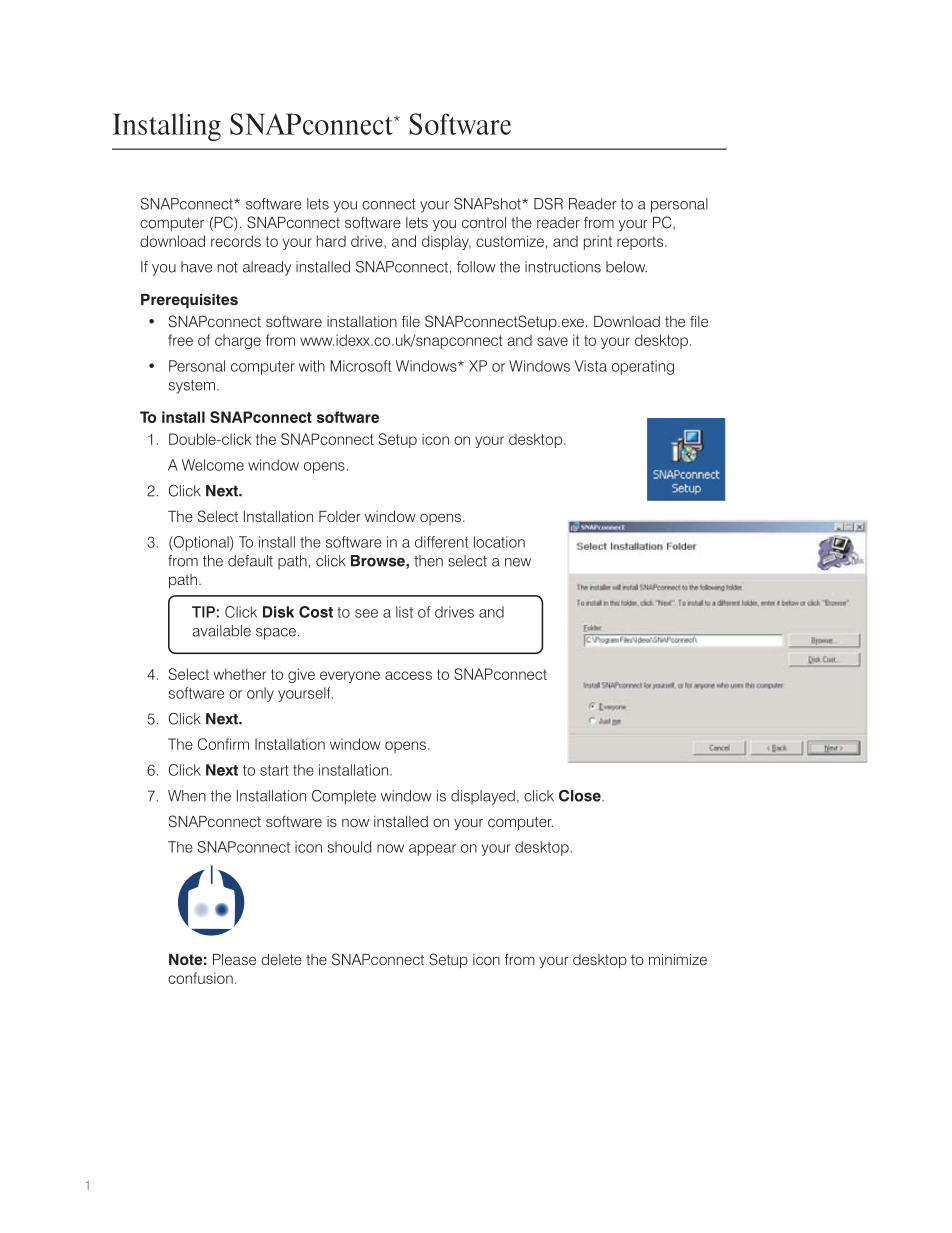  Describe the element at coordinates (598, 242) in the image. I see `print` at that location.
